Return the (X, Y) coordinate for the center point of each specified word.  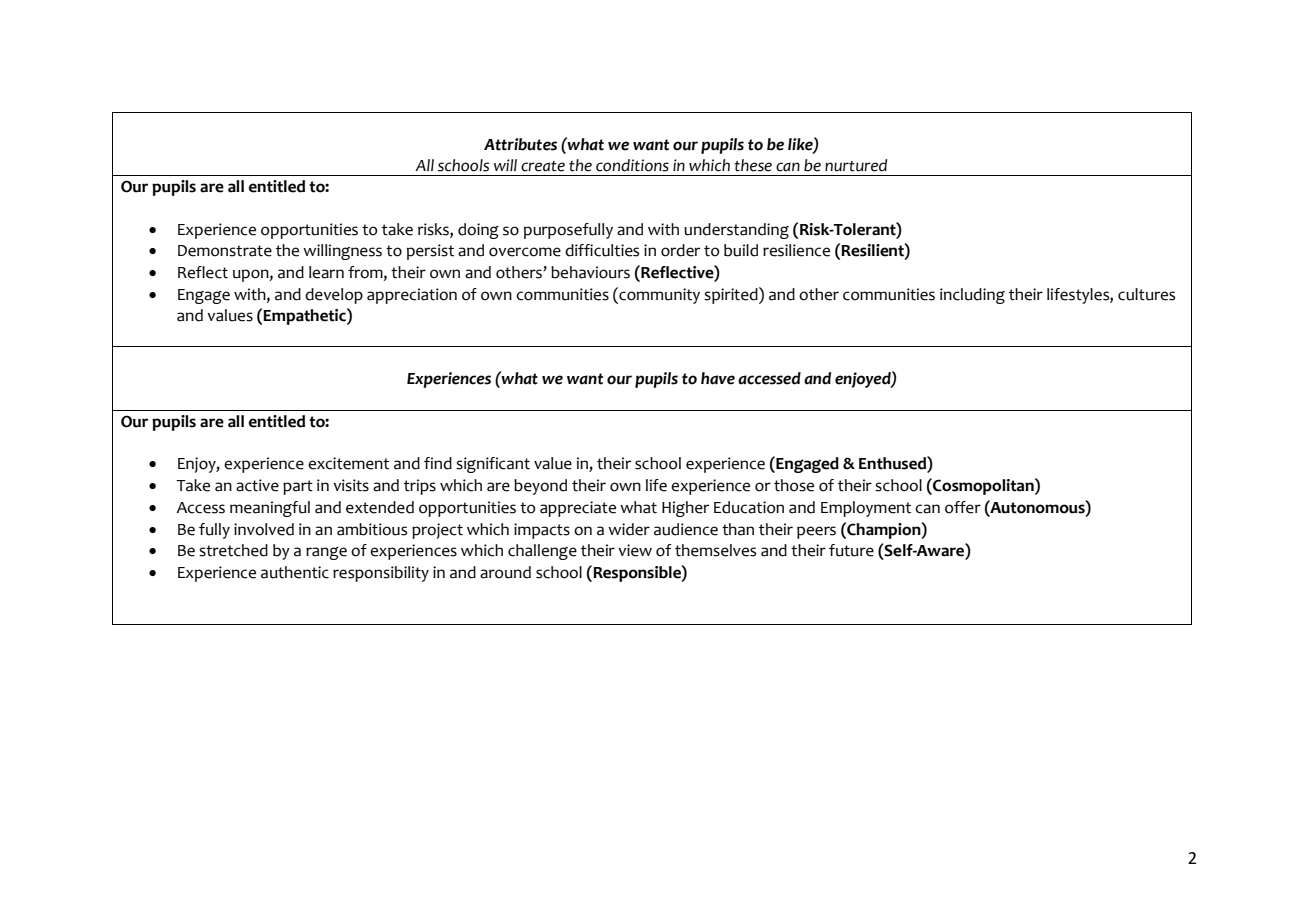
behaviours (590, 272)
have (718, 378)
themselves (715, 550)
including (972, 296)
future (851, 550)
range (326, 553)
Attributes (520, 144)
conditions (632, 165)
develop (334, 296)
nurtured (856, 165)
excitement (348, 463)
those (794, 485)
